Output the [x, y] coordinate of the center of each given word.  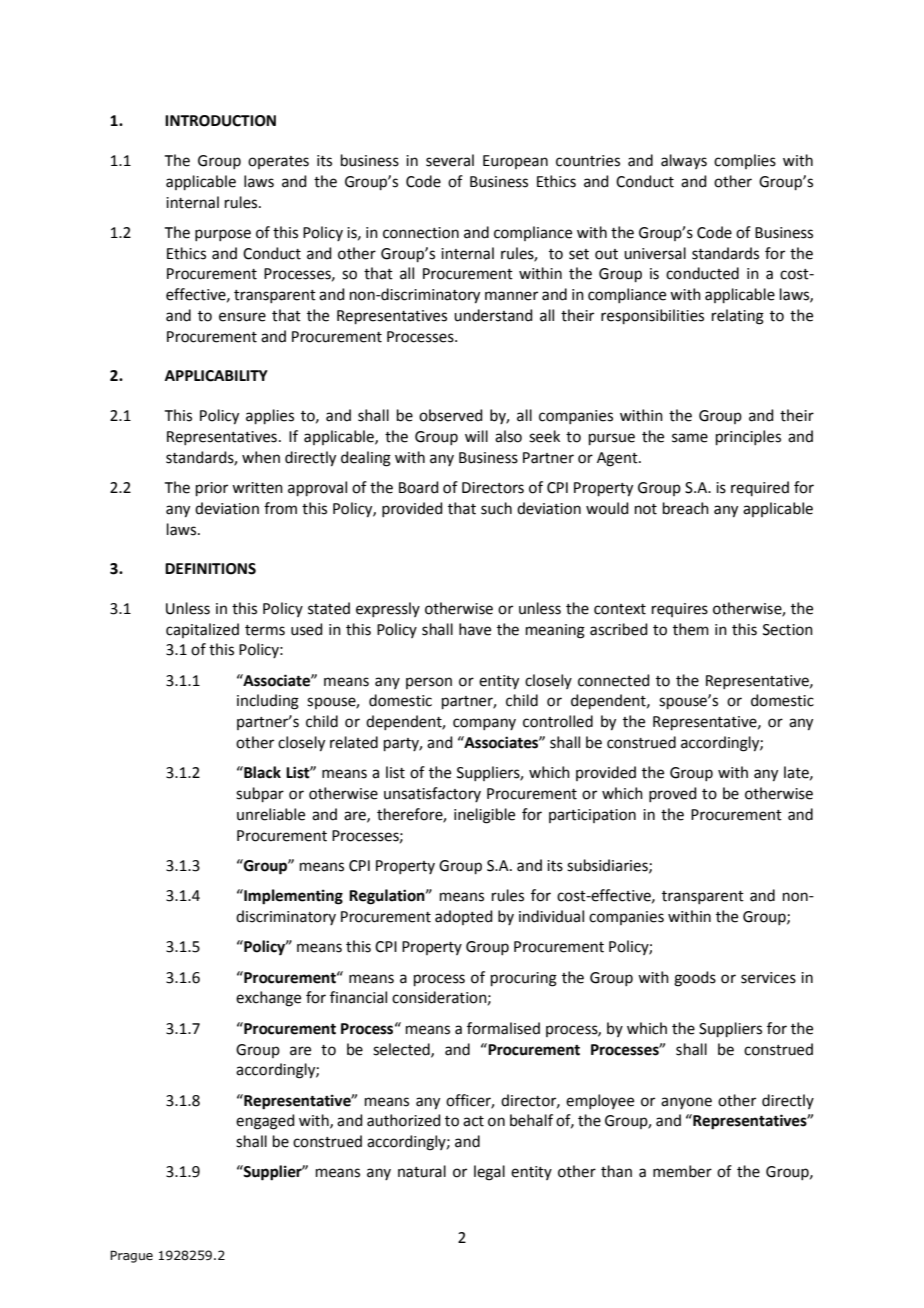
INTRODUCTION [220, 121]
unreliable [271, 814]
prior [212, 489]
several [450, 160]
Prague [131, 1256]
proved [673, 794]
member [682, 1171]
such [496, 508]
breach [686, 508]
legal [489, 1173]
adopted [464, 917]
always [684, 161]
